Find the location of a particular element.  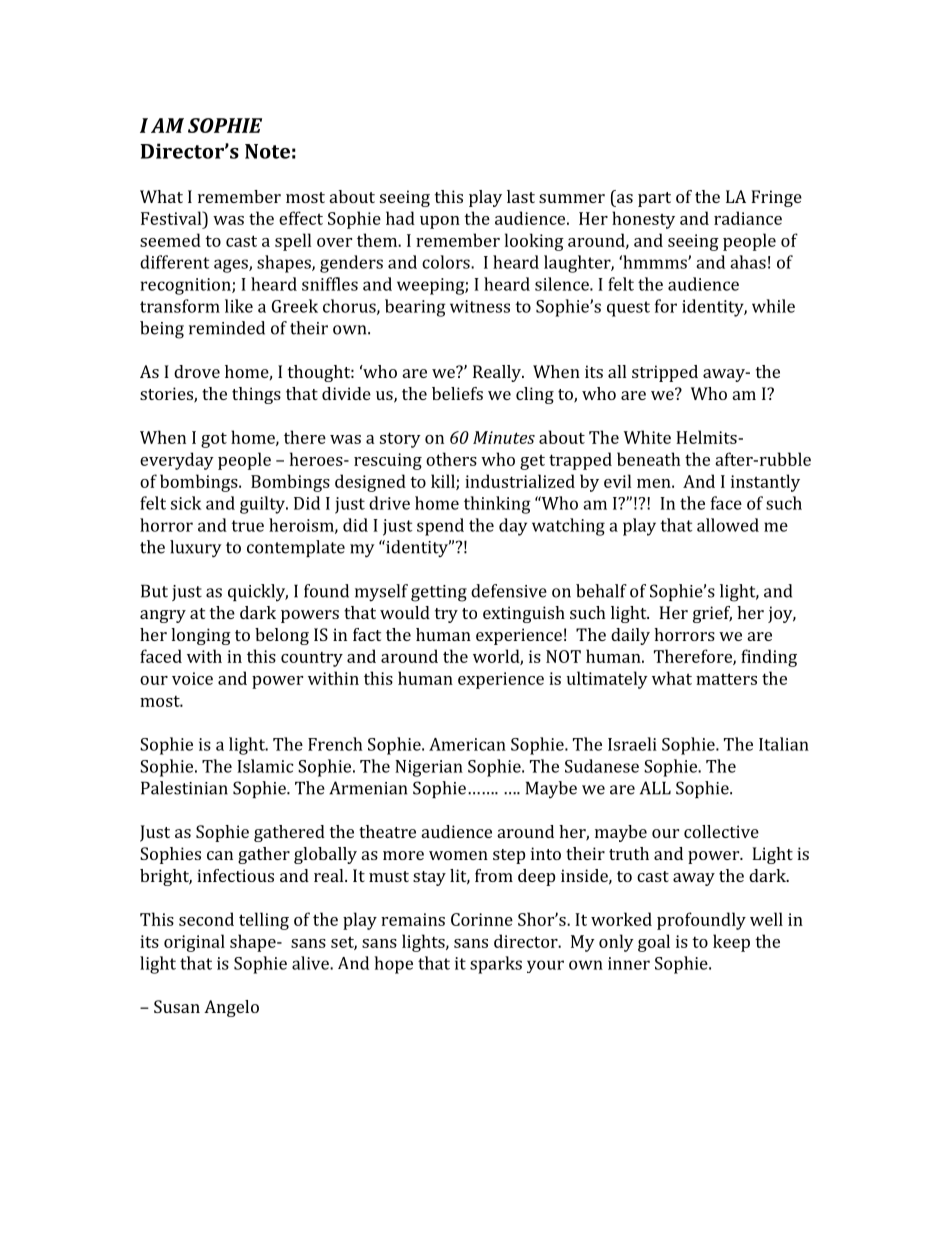

things is located at coordinates (256, 395).
